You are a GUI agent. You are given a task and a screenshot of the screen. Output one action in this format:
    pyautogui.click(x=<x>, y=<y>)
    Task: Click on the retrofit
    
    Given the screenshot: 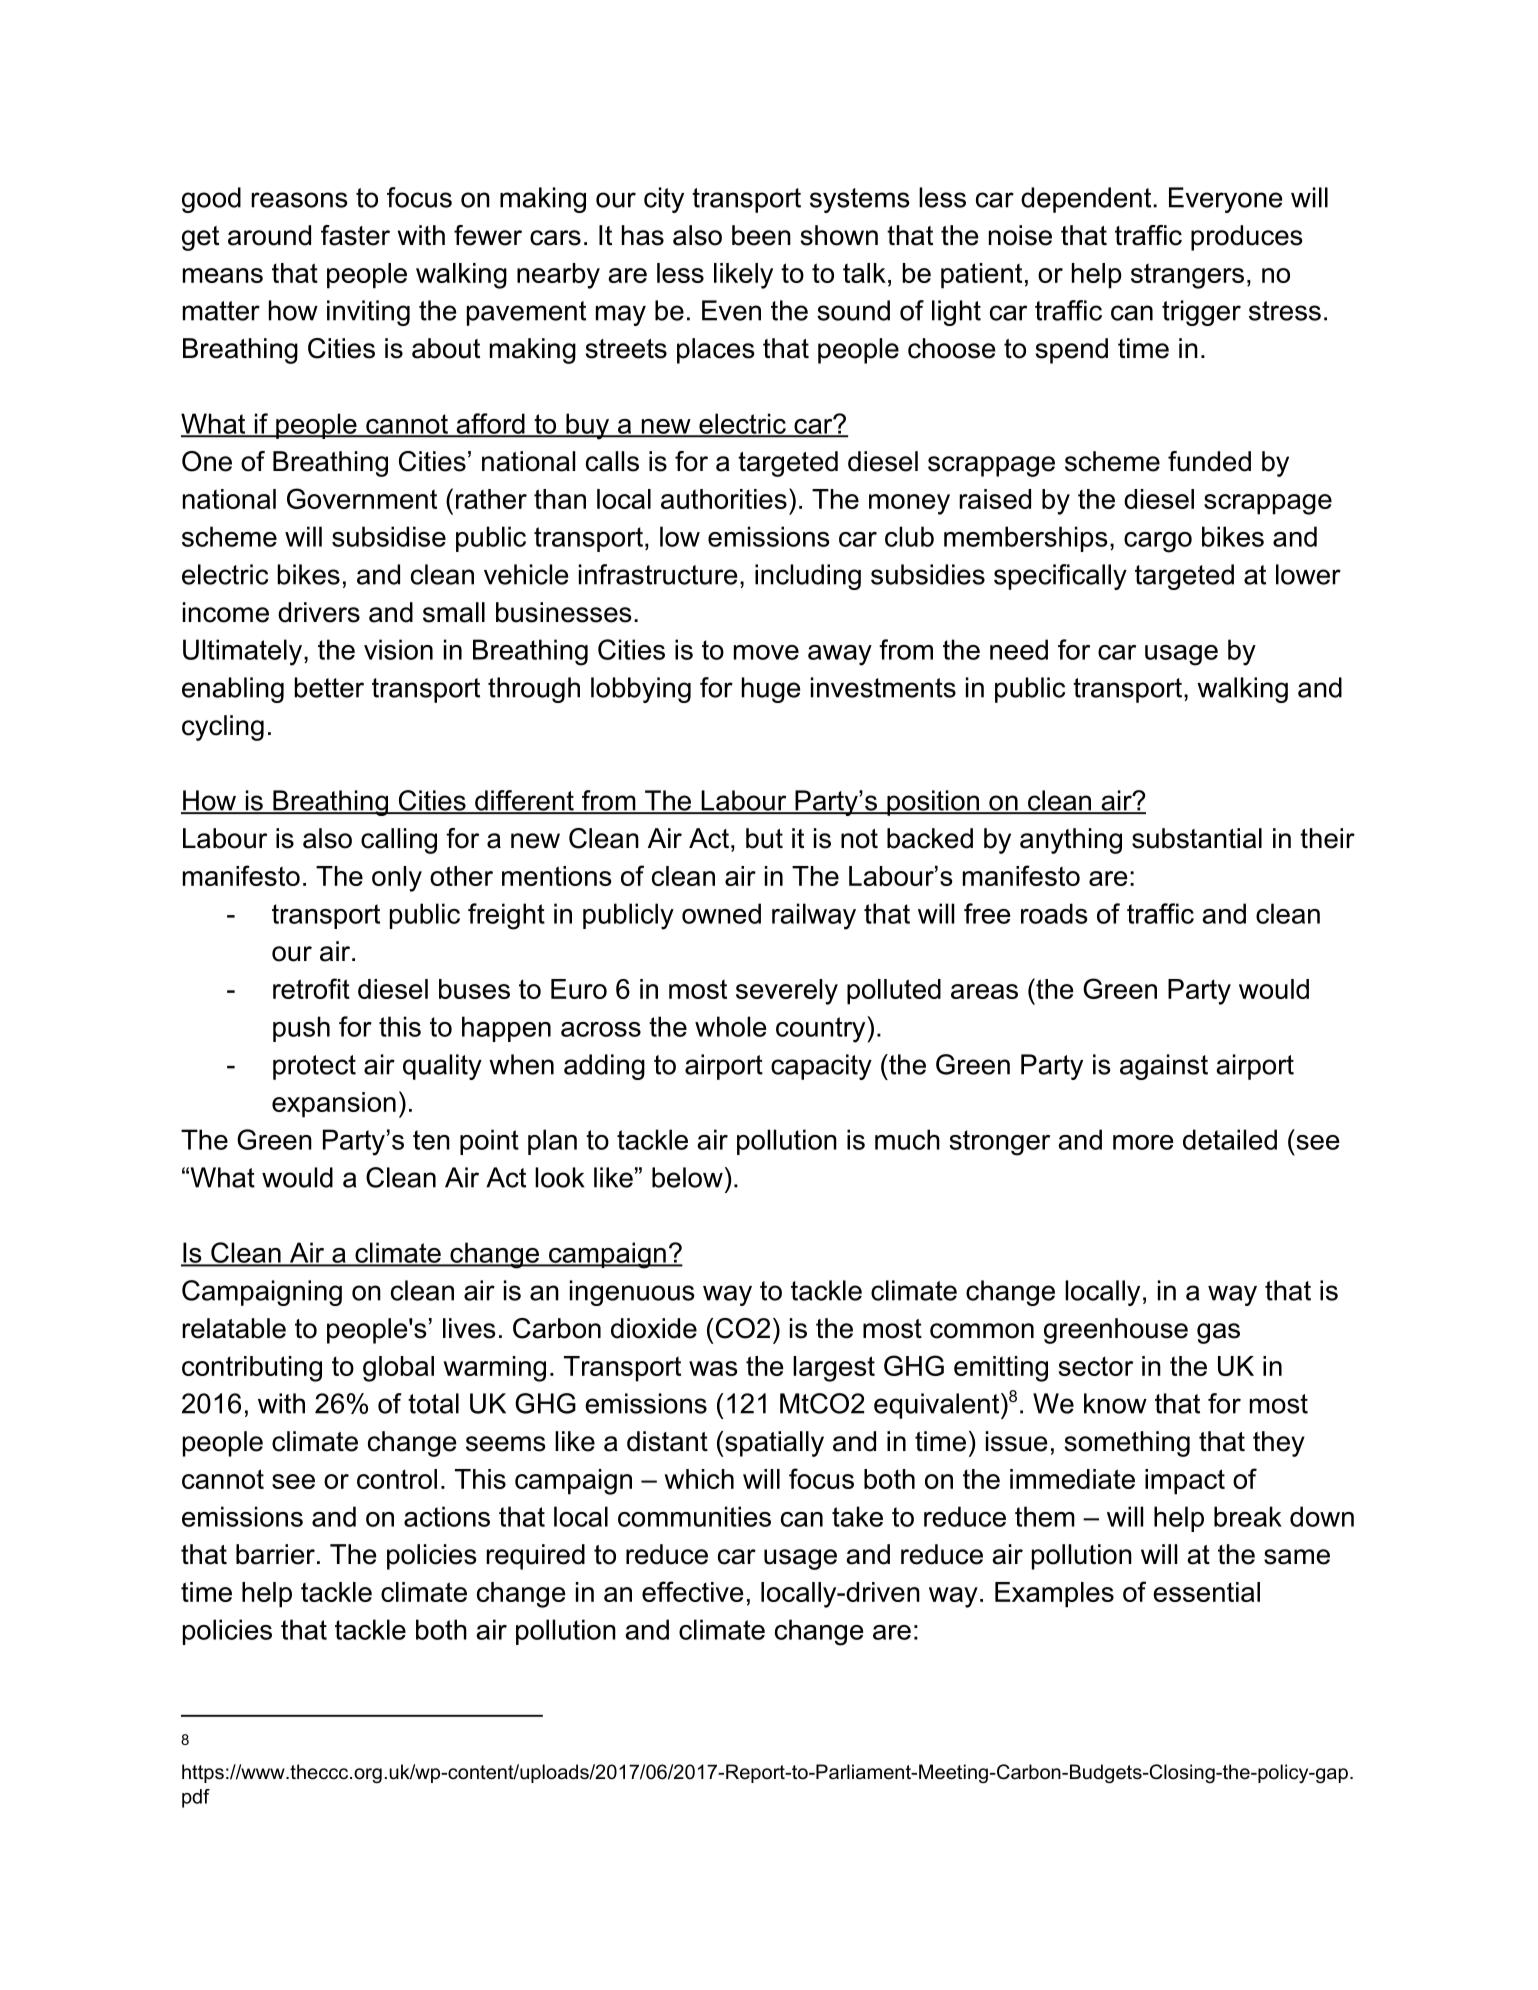 What is the action you would take?
    pyautogui.click(x=311, y=988)
